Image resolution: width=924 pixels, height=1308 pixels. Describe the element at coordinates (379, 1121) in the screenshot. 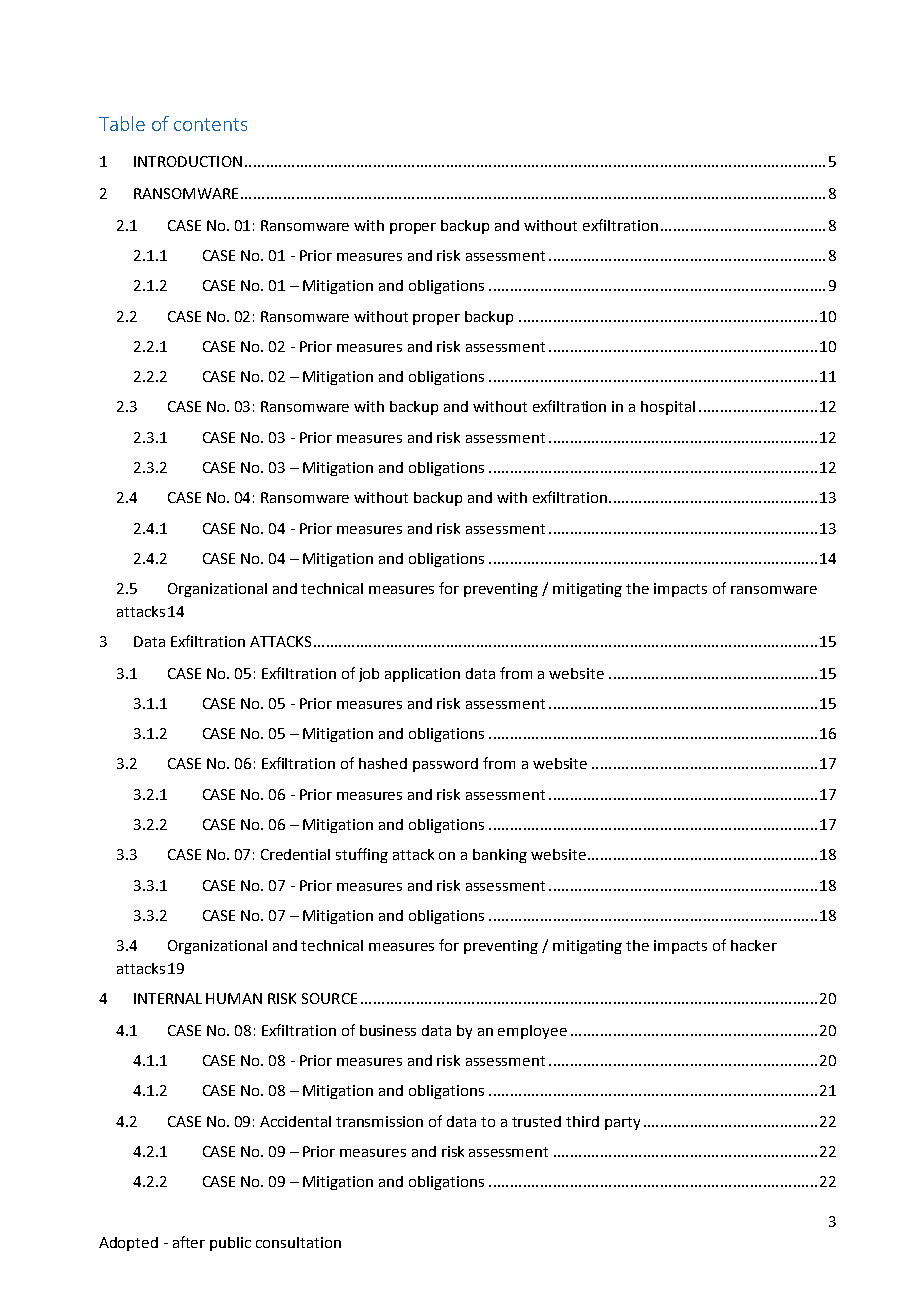

I see `transmission` at that location.
